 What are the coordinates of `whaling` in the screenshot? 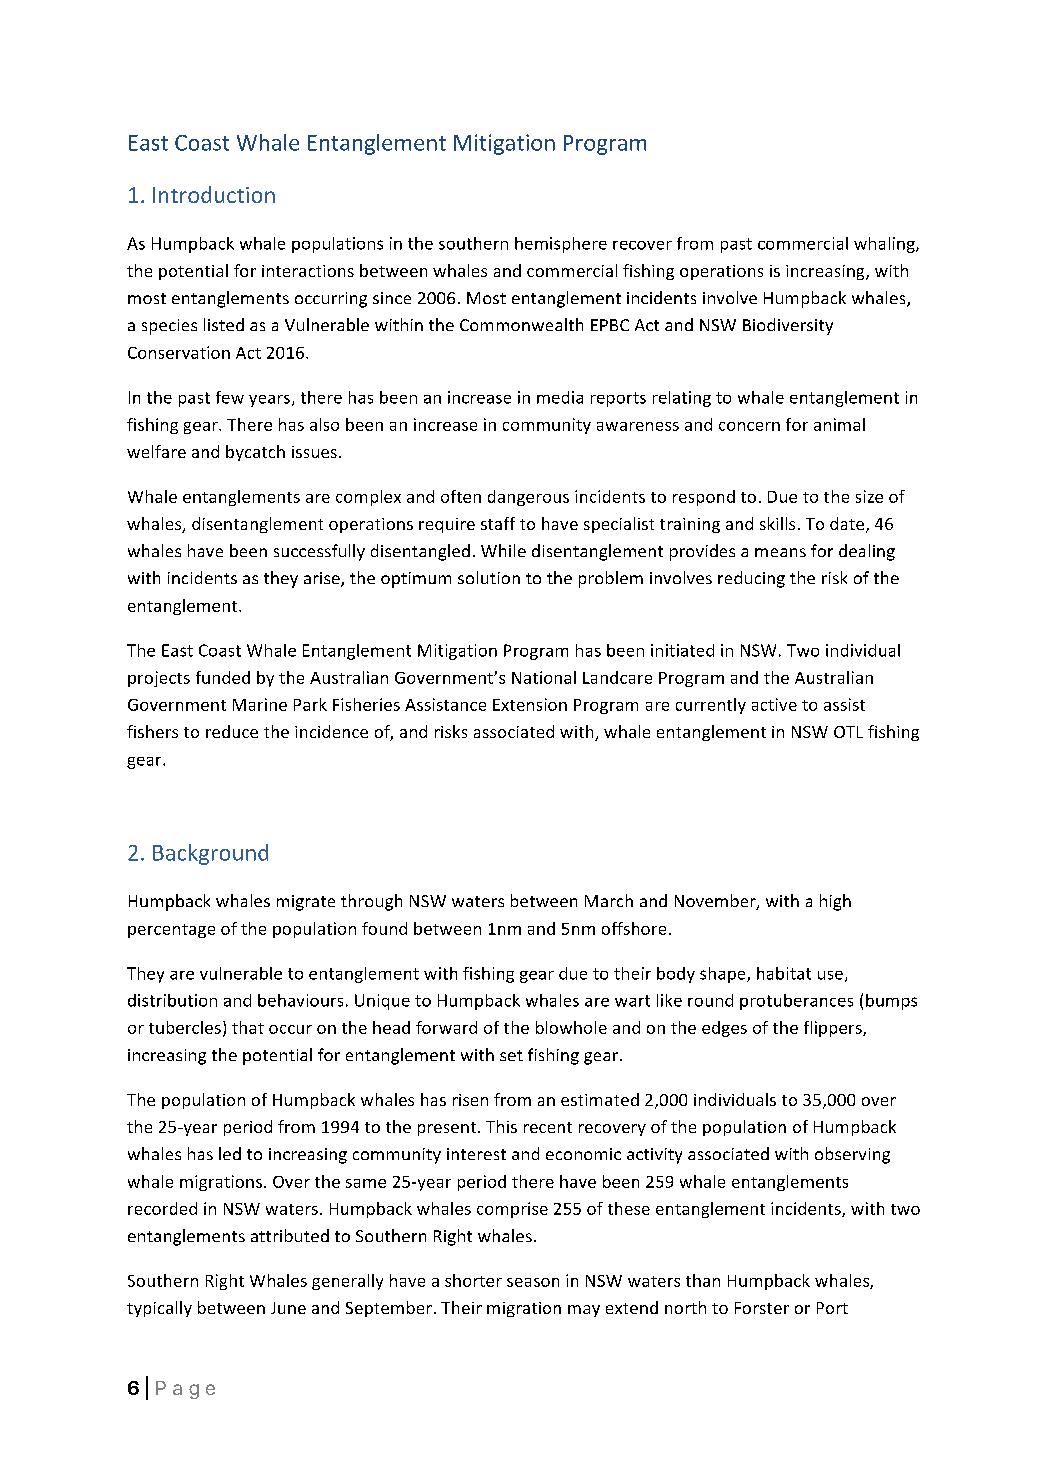 It's located at (885, 245).
